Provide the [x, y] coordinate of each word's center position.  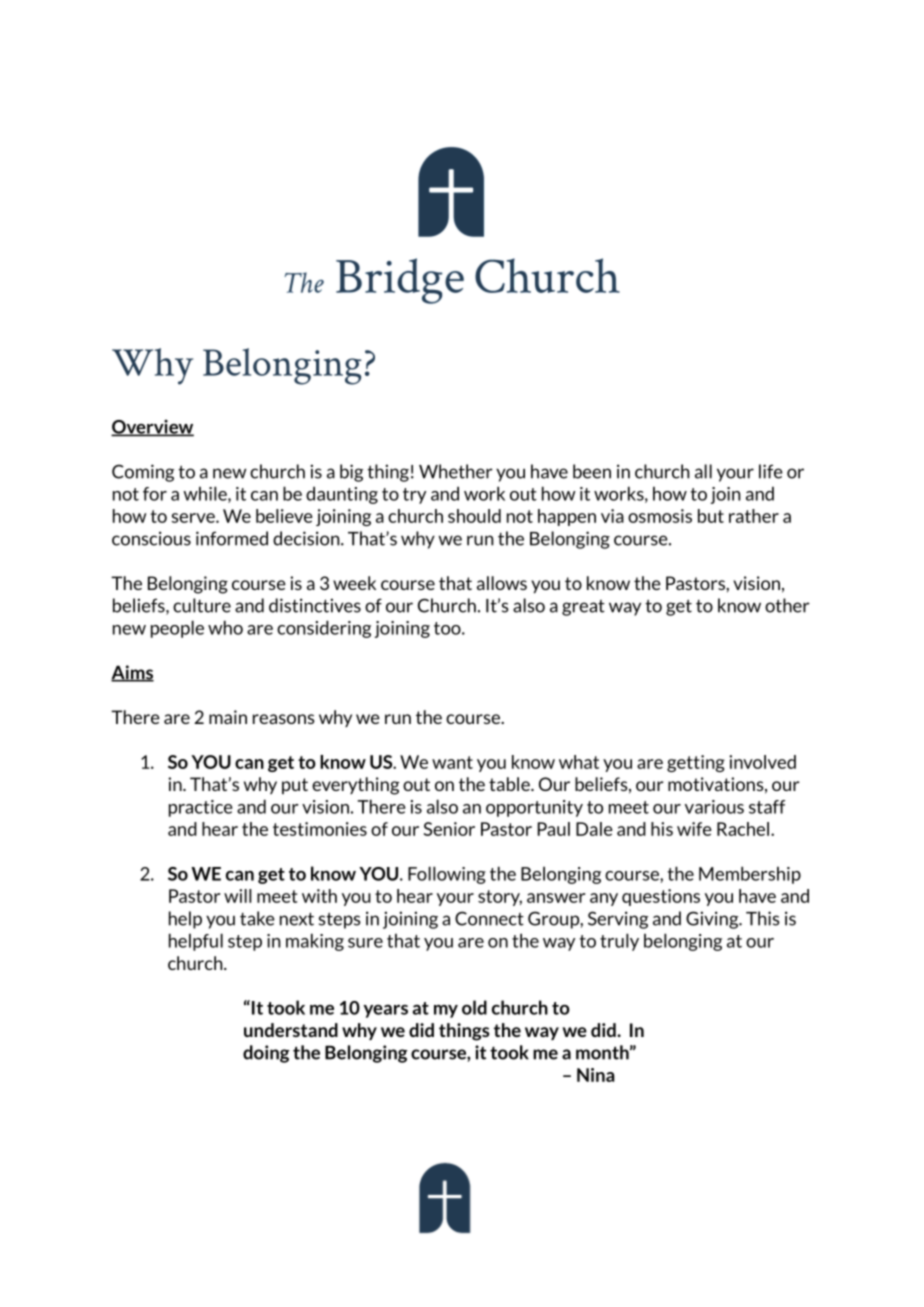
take [257, 918]
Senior [449, 829]
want [452, 762]
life [771, 471]
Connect [489, 918]
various [714, 807]
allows [502, 583]
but [711, 516]
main [228, 717]
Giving [713, 920]
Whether [456, 471]
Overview [152, 428]
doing [266, 1054]
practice [201, 808]
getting [696, 763]
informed [232, 538]
